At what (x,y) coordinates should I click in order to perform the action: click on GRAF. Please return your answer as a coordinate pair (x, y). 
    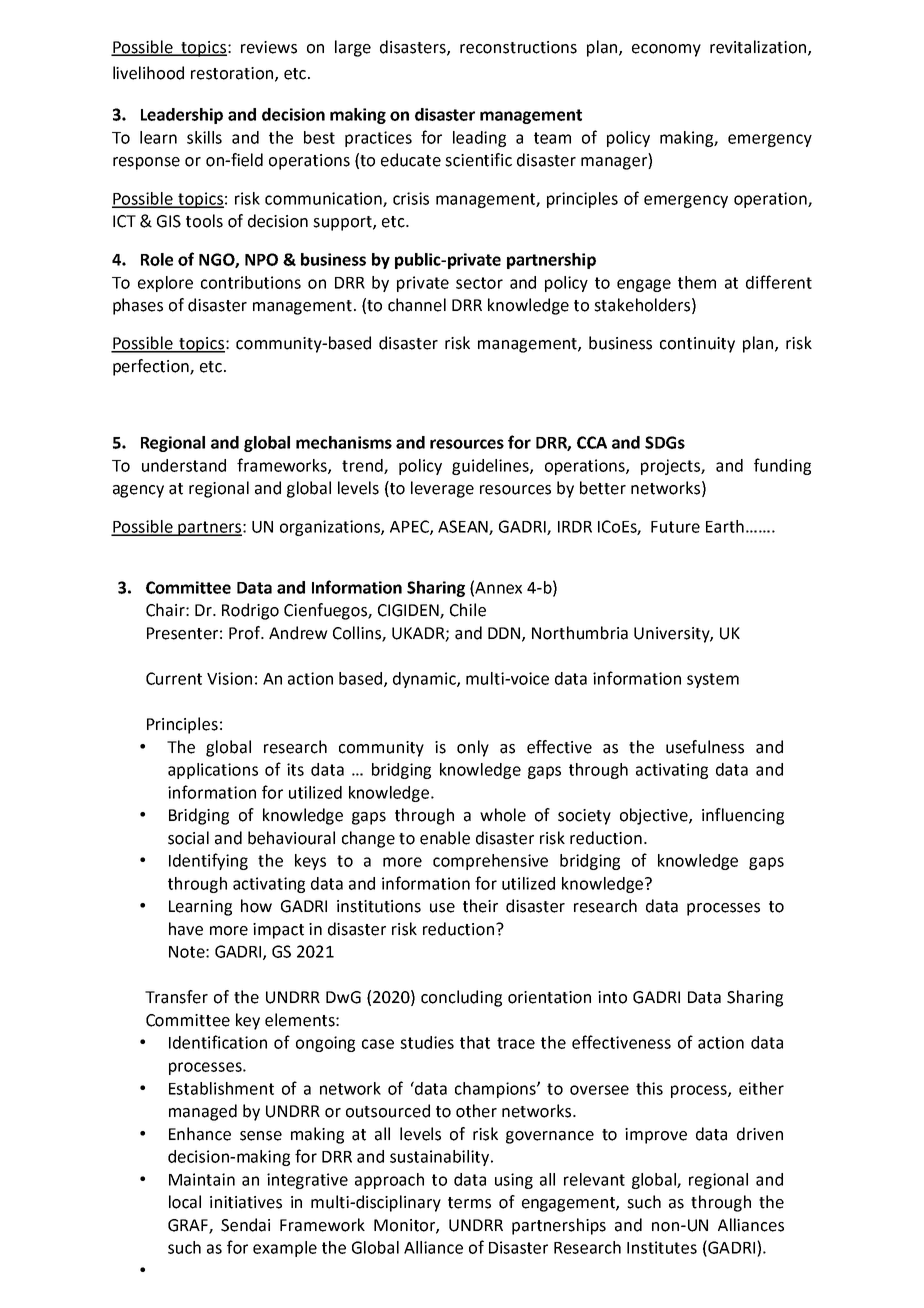
    Looking at the image, I should click on (189, 1226).
